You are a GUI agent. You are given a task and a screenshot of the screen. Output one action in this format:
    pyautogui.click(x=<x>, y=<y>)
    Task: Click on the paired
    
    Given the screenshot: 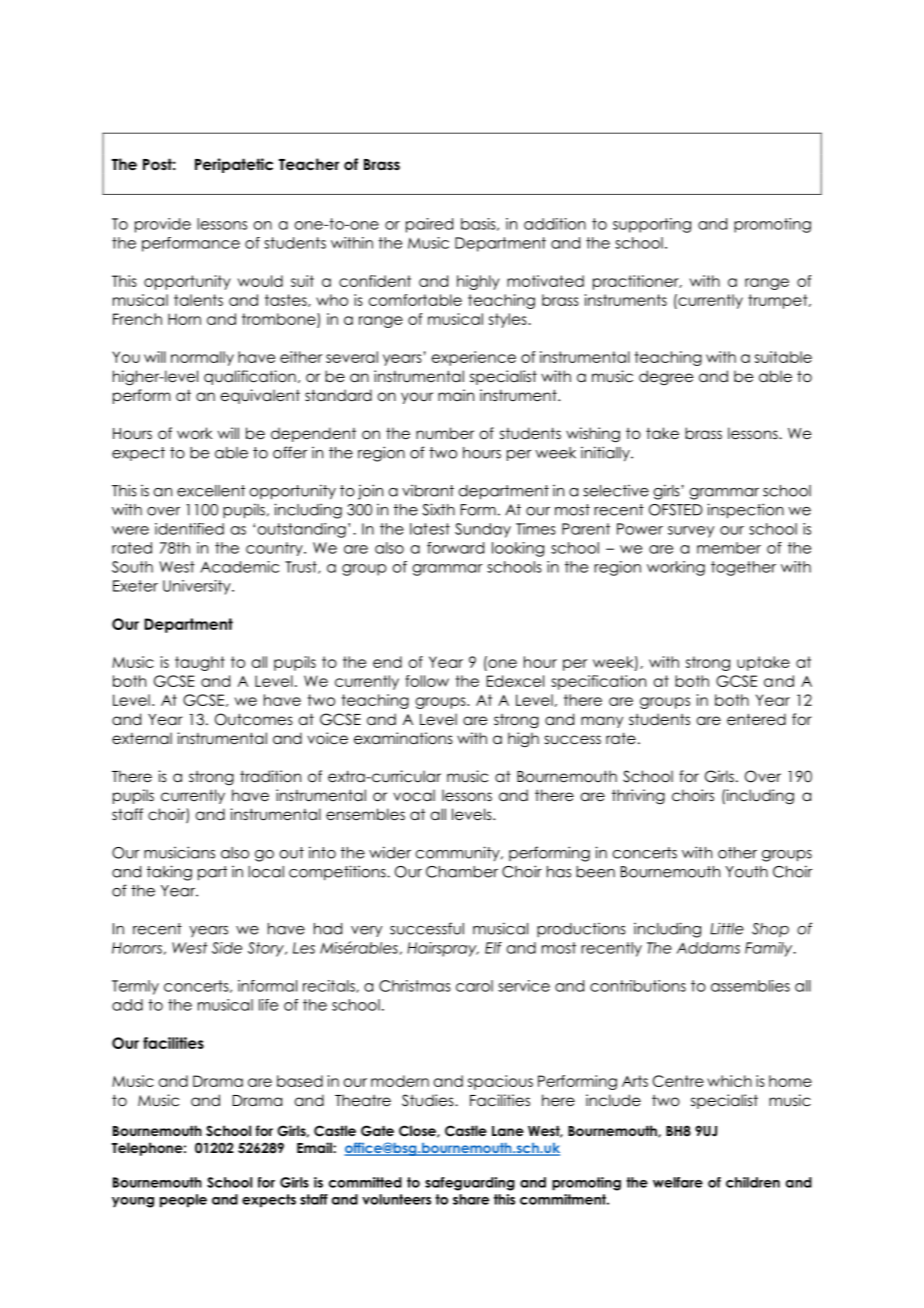 What is the action you would take?
    pyautogui.click(x=429, y=225)
